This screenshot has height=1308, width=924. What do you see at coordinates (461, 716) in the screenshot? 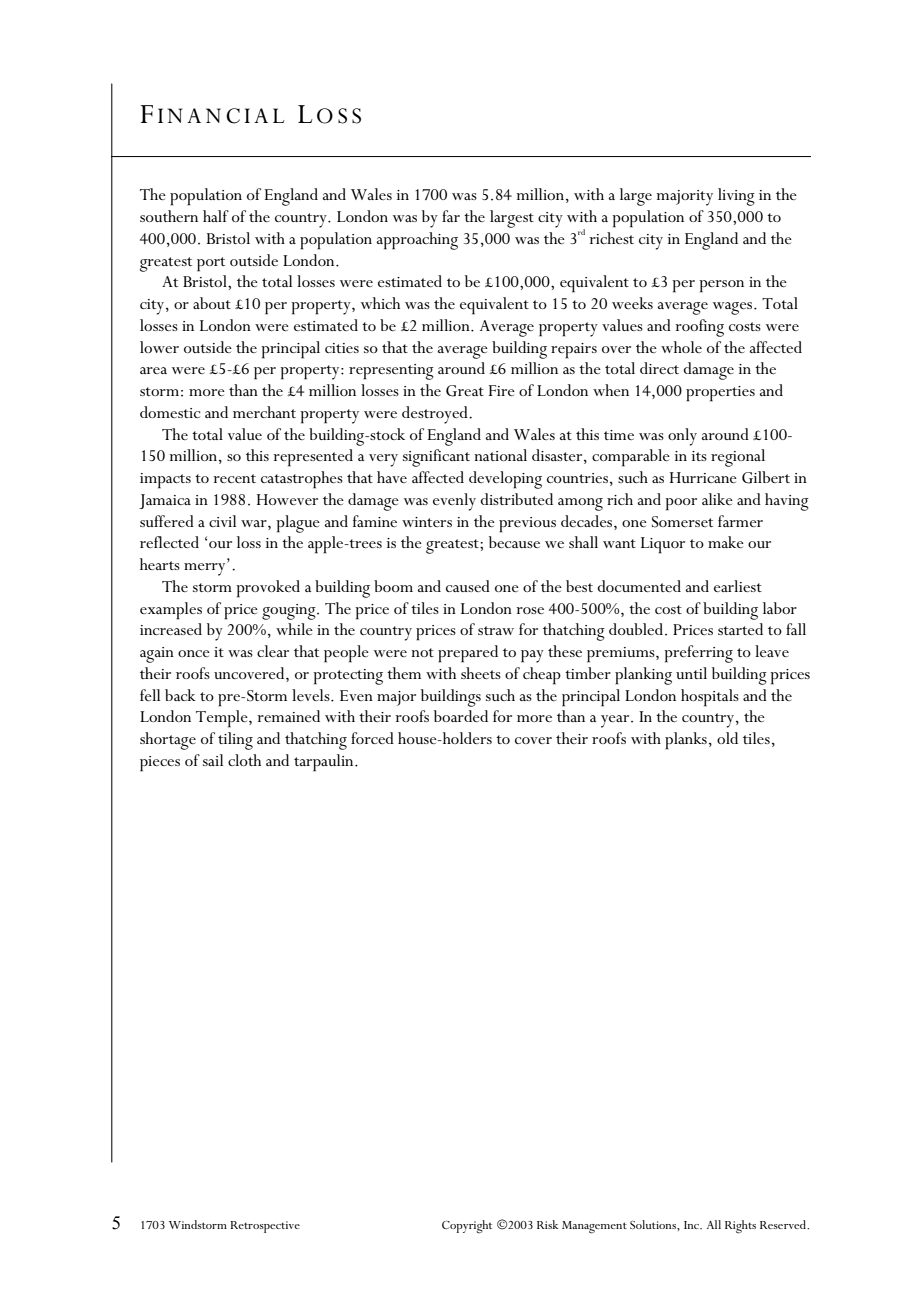
I see `boarded` at bounding box center [461, 716].
